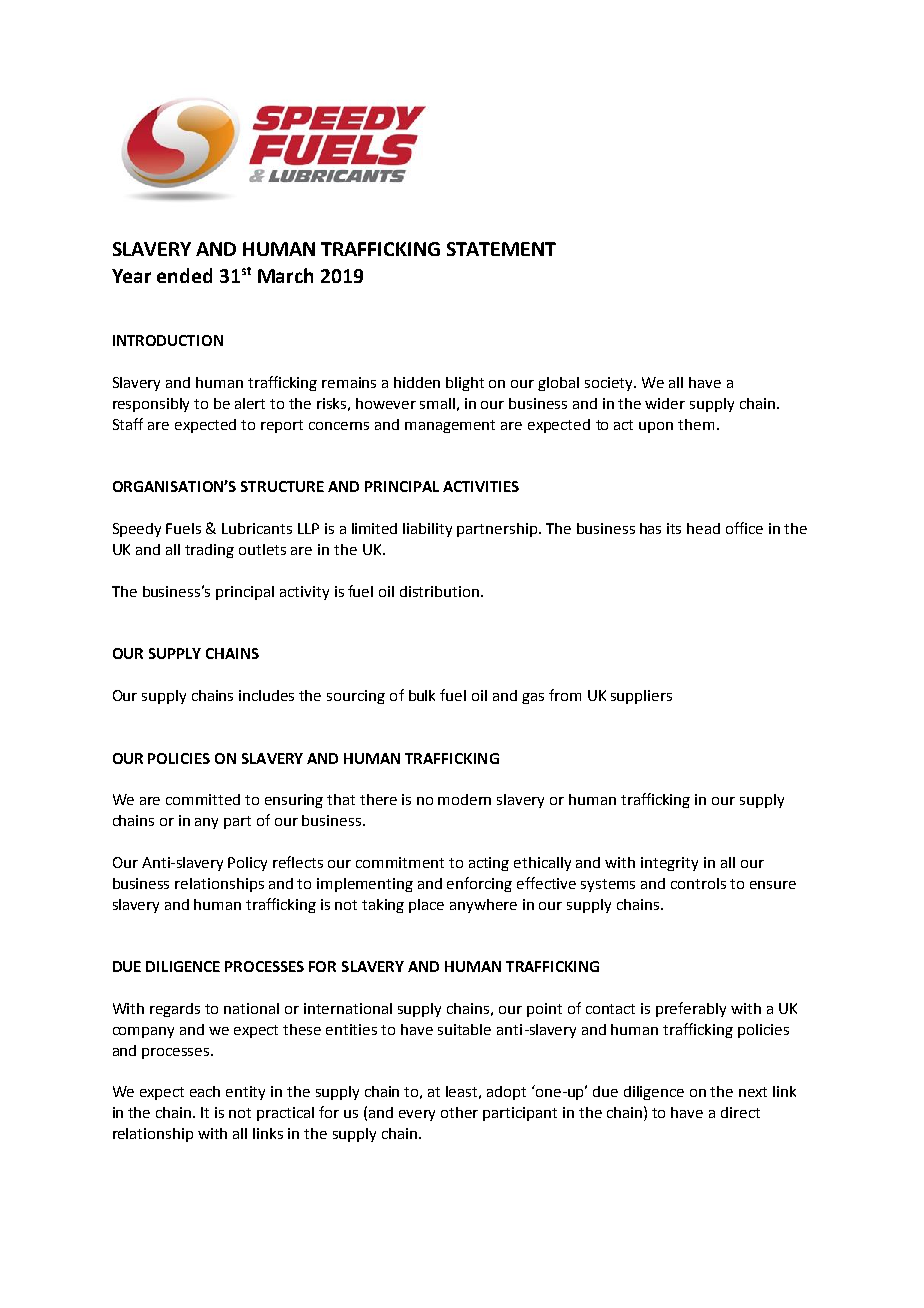  Describe the element at coordinates (203, 799) in the screenshot. I see `committed` at that location.
